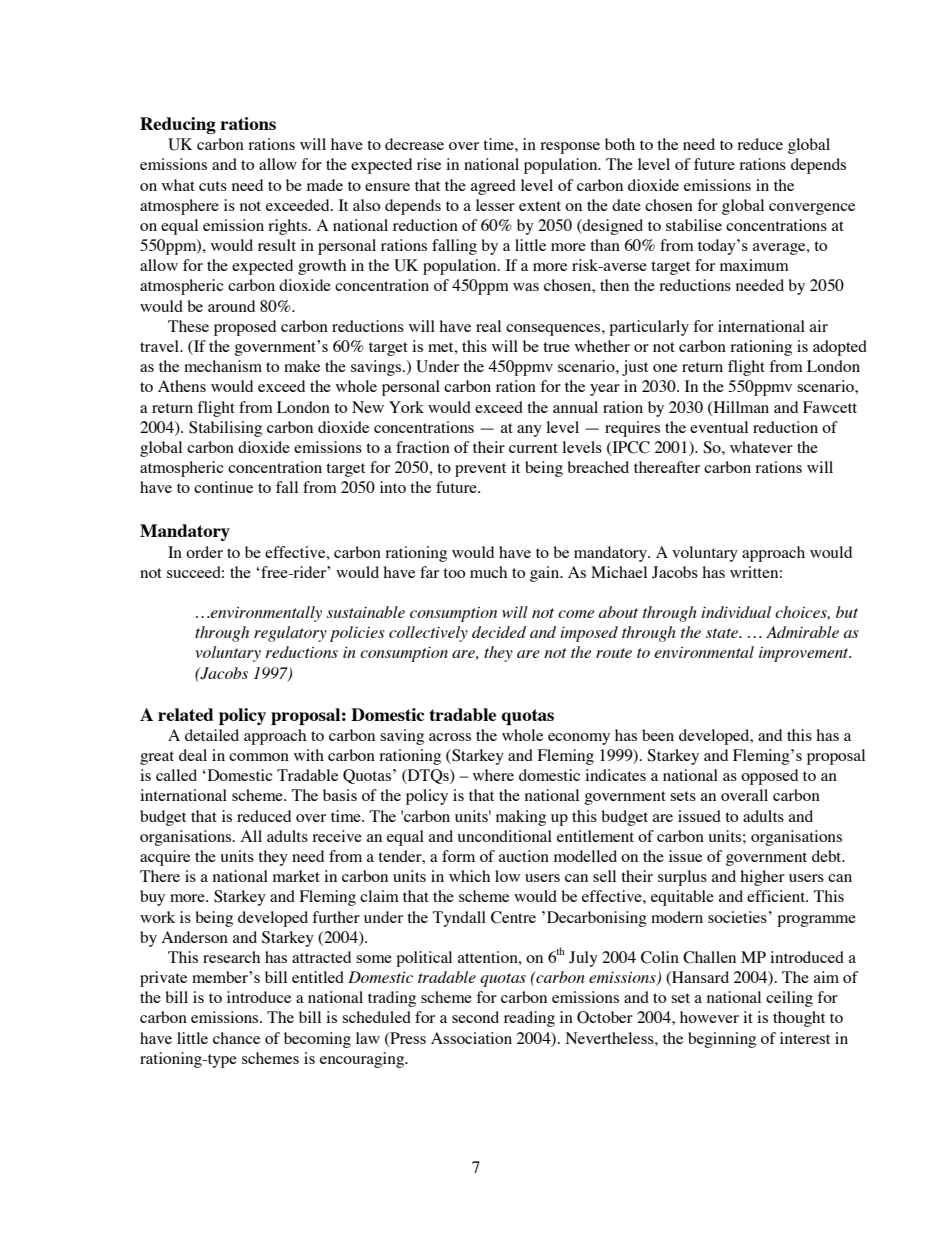  What do you see at coordinates (213, 186) in the screenshot?
I see `cuts` at bounding box center [213, 186].
